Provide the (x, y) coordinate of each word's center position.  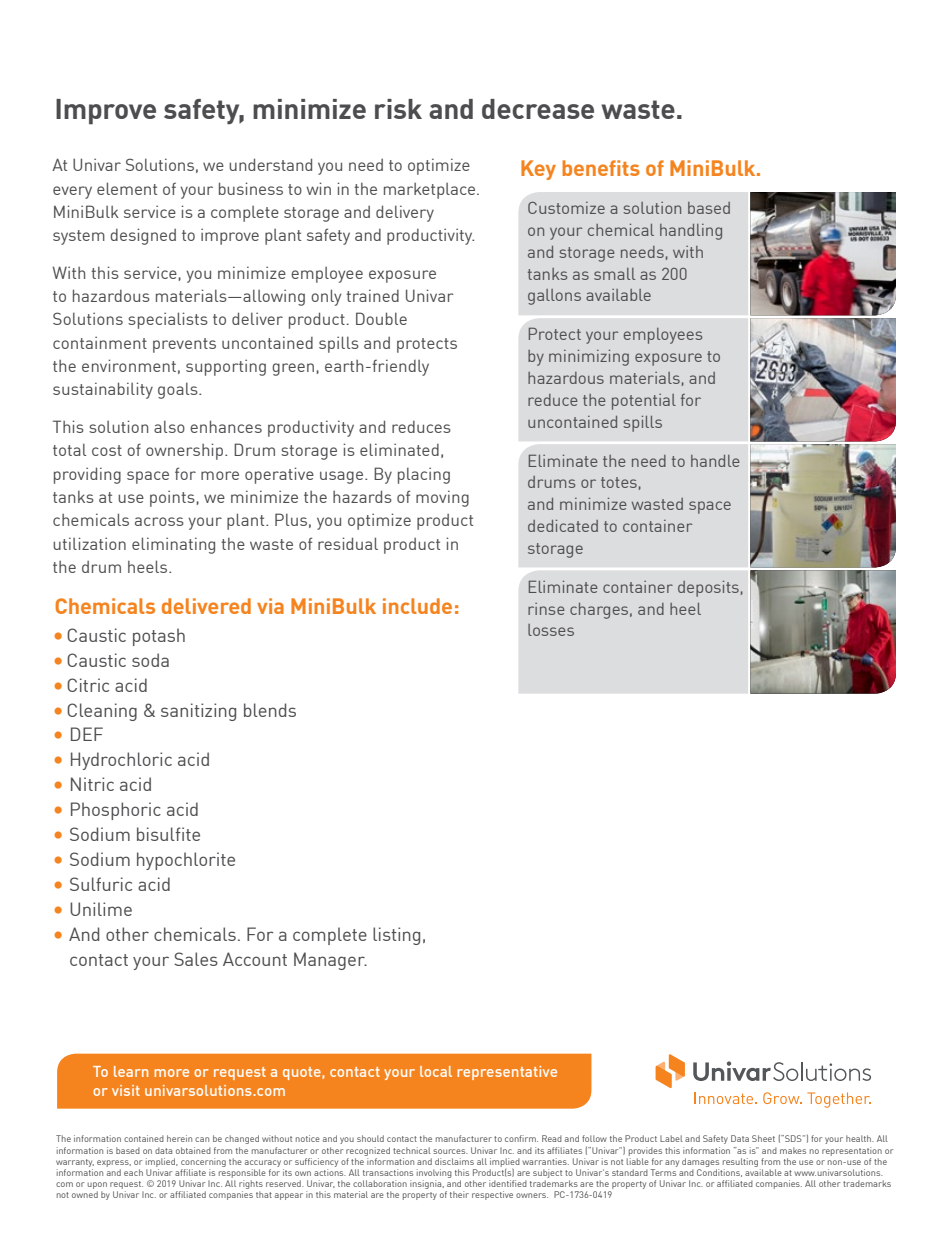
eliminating (173, 545)
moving (442, 498)
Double (381, 318)
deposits (708, 589)
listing (396, 936)
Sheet (763, 1138)
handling (691, 232)
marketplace (429, 191)
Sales (196, 959)
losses (551, 630)
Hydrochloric (121, 761)
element (127, 188)
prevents (184, 345)
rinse (546, 609)
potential (644, 402)
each (133, 1172)
